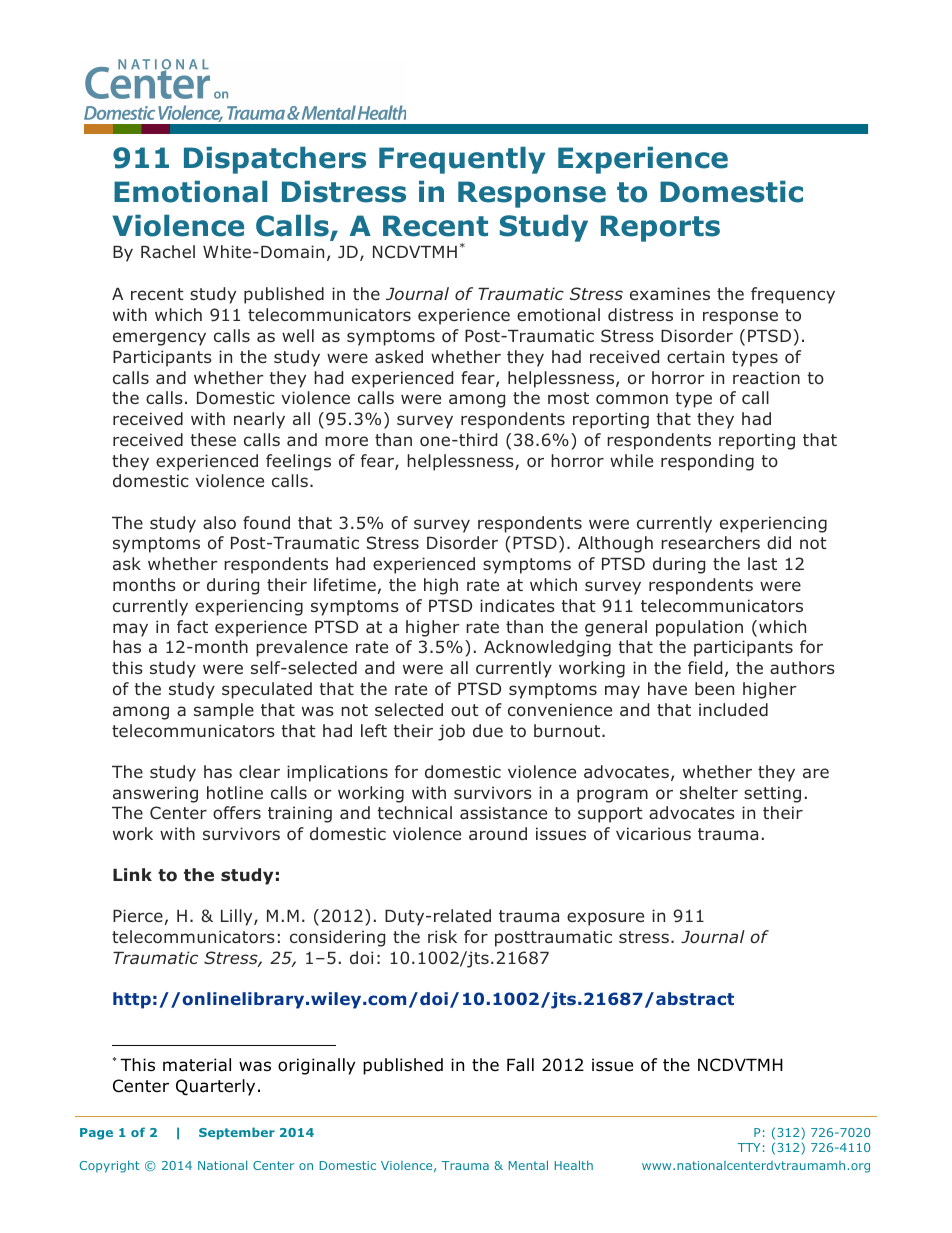 The width and height of the document is (952, 1233). I want to click on technical, so click(414, 812).
